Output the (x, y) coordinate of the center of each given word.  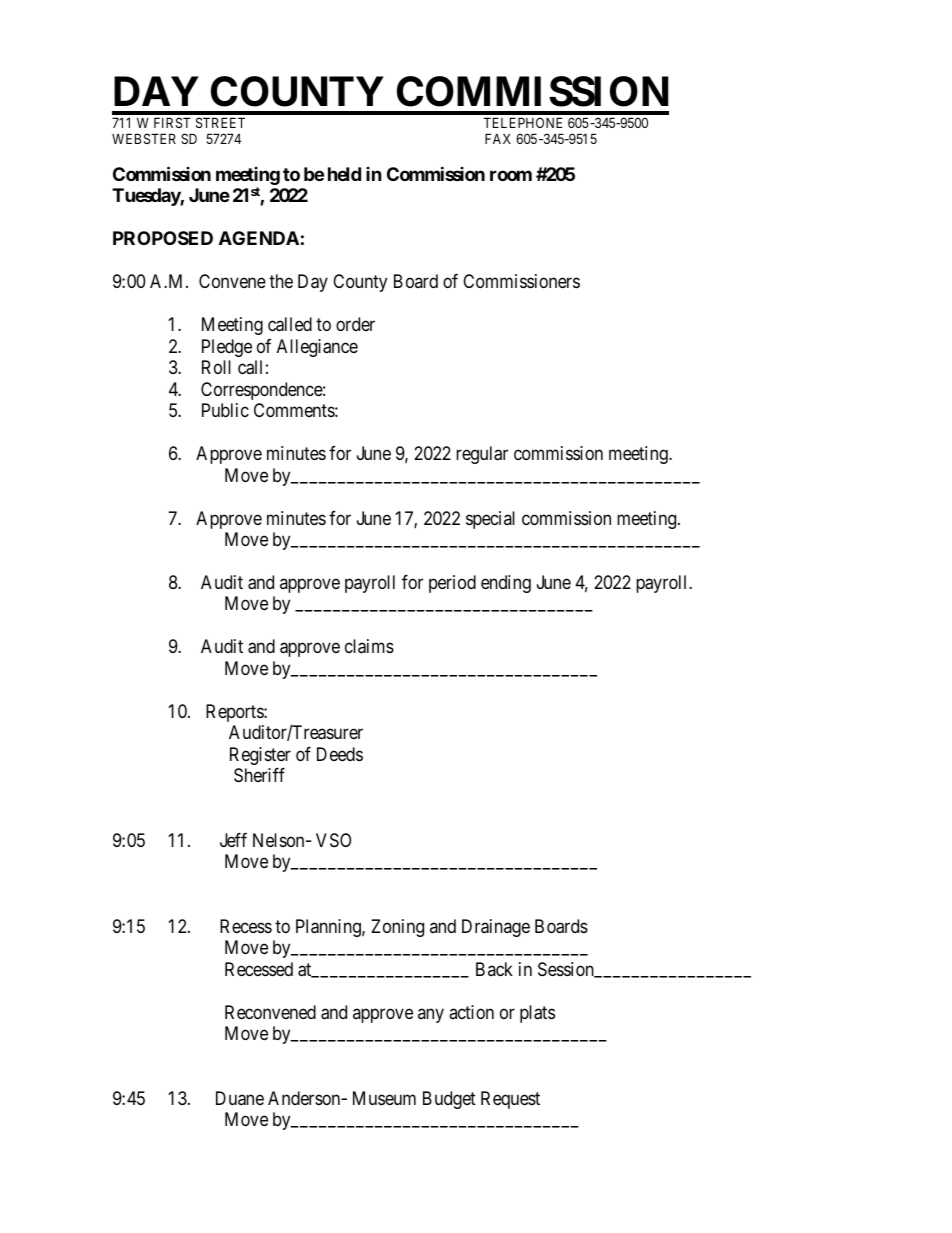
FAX (498, 138)
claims (369, 646)
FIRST (172, 122)
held (344, 174)
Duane (240, 1098)
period (452, 584)
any (431, 1015)
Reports (235, 713)
